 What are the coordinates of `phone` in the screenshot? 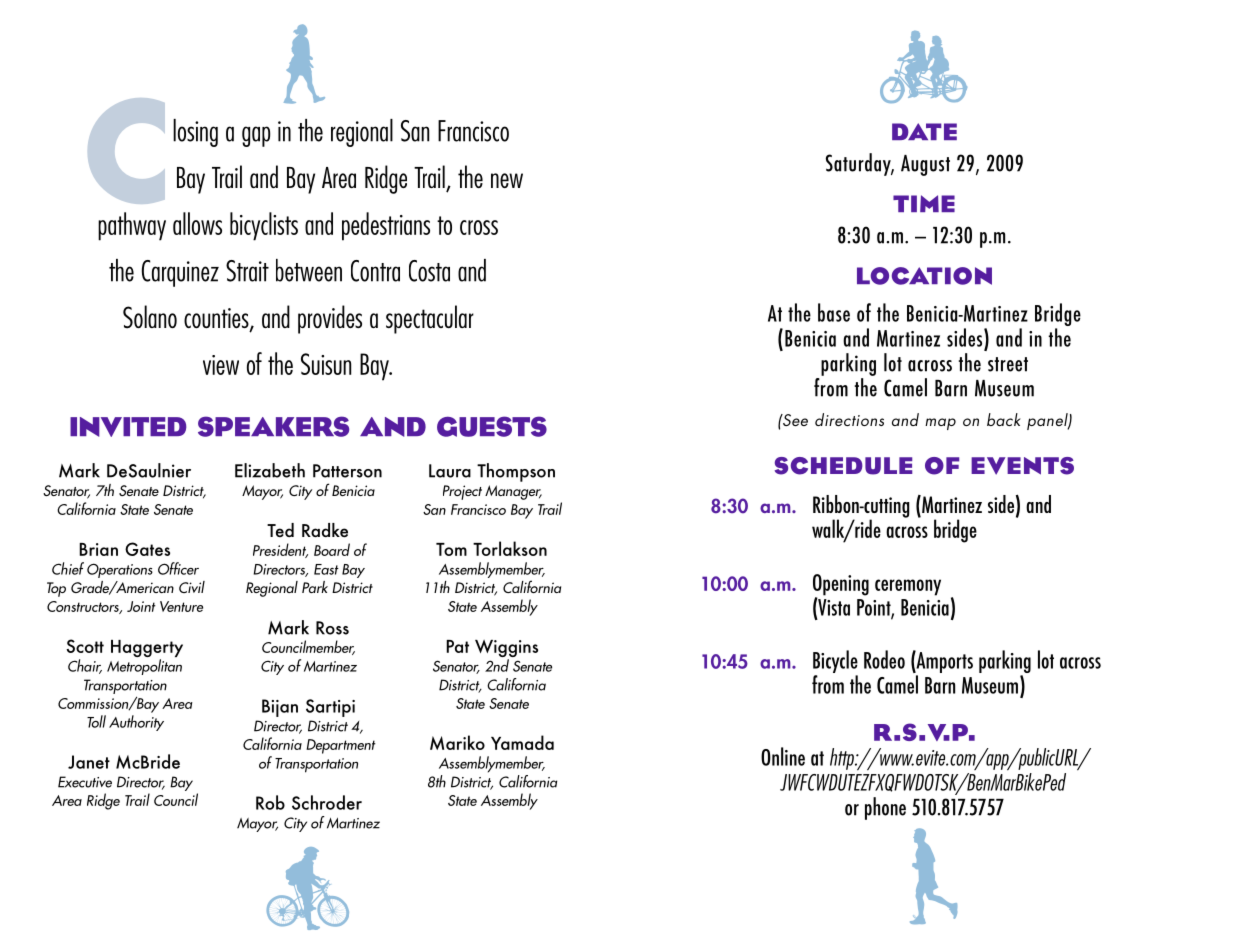 It's located at (885, 808).
